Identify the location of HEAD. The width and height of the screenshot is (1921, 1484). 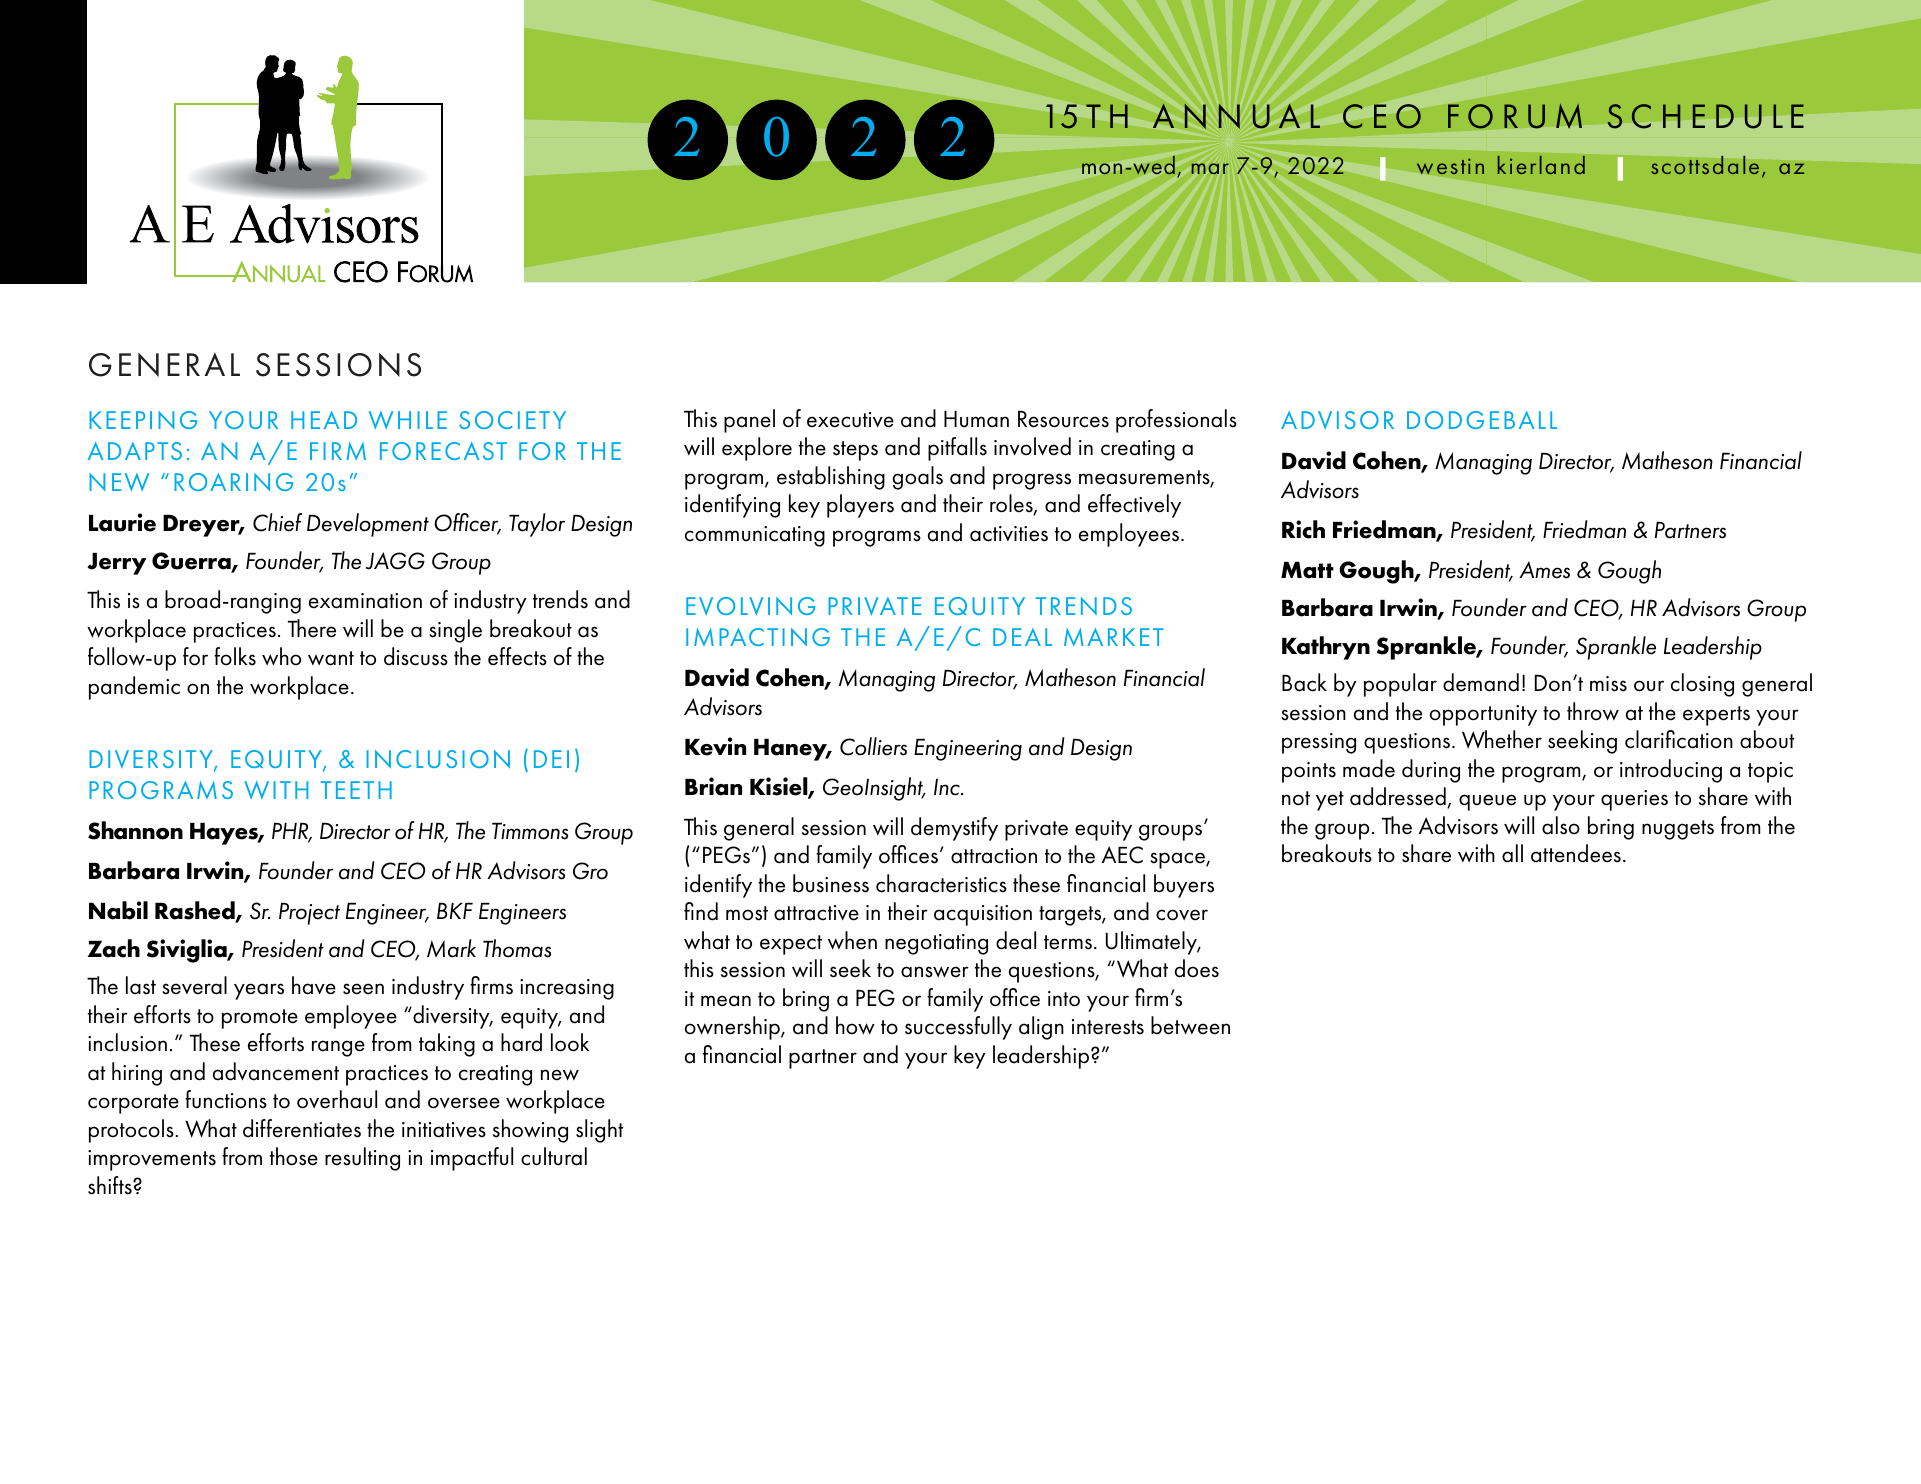
(324, 420).
